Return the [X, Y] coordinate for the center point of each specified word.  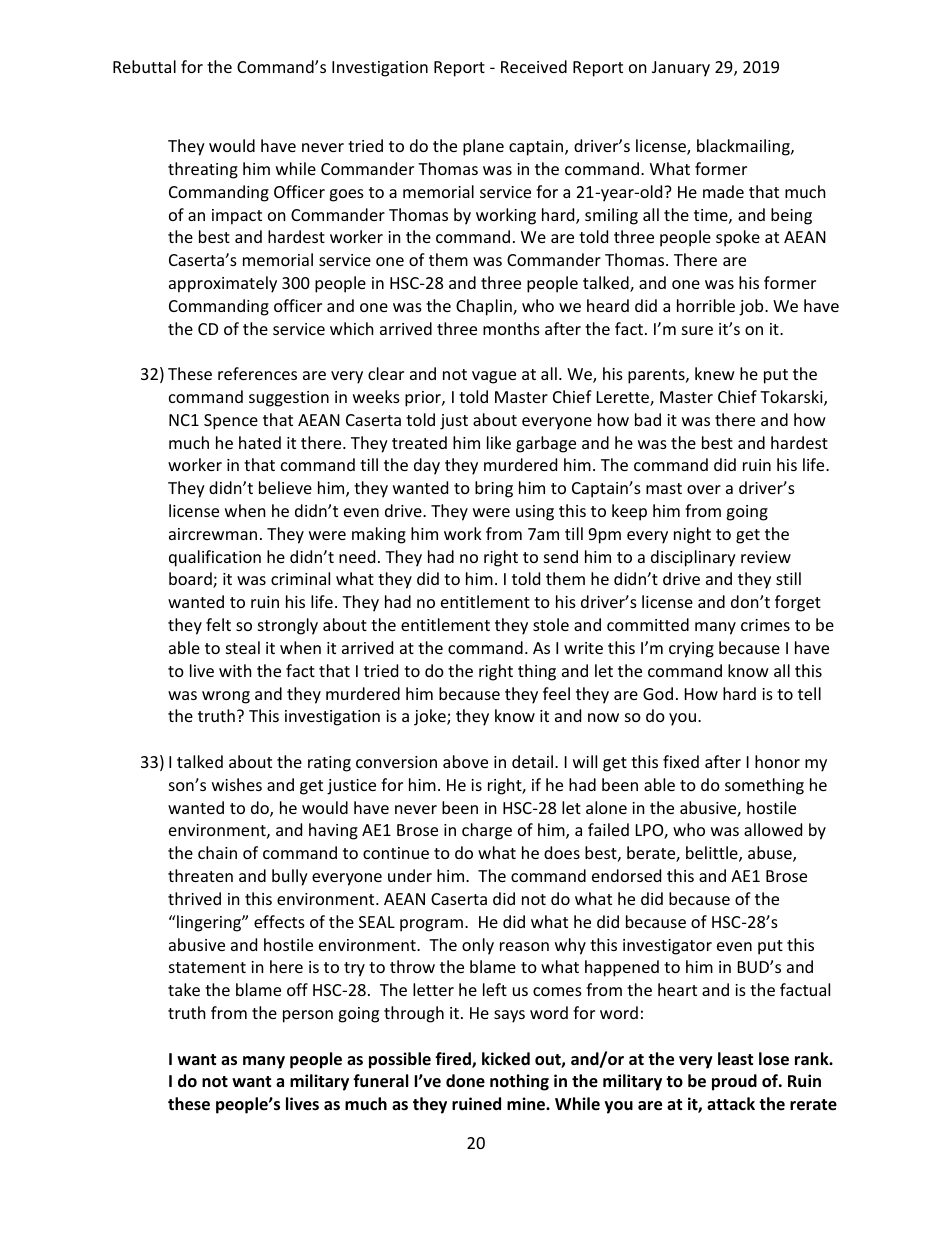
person [308, 1016]
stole [551, 624]
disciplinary [693, 558]
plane [483, 147]
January [681, 69]
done [465, 1081]
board [191, 580]
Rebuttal [144, 66]
